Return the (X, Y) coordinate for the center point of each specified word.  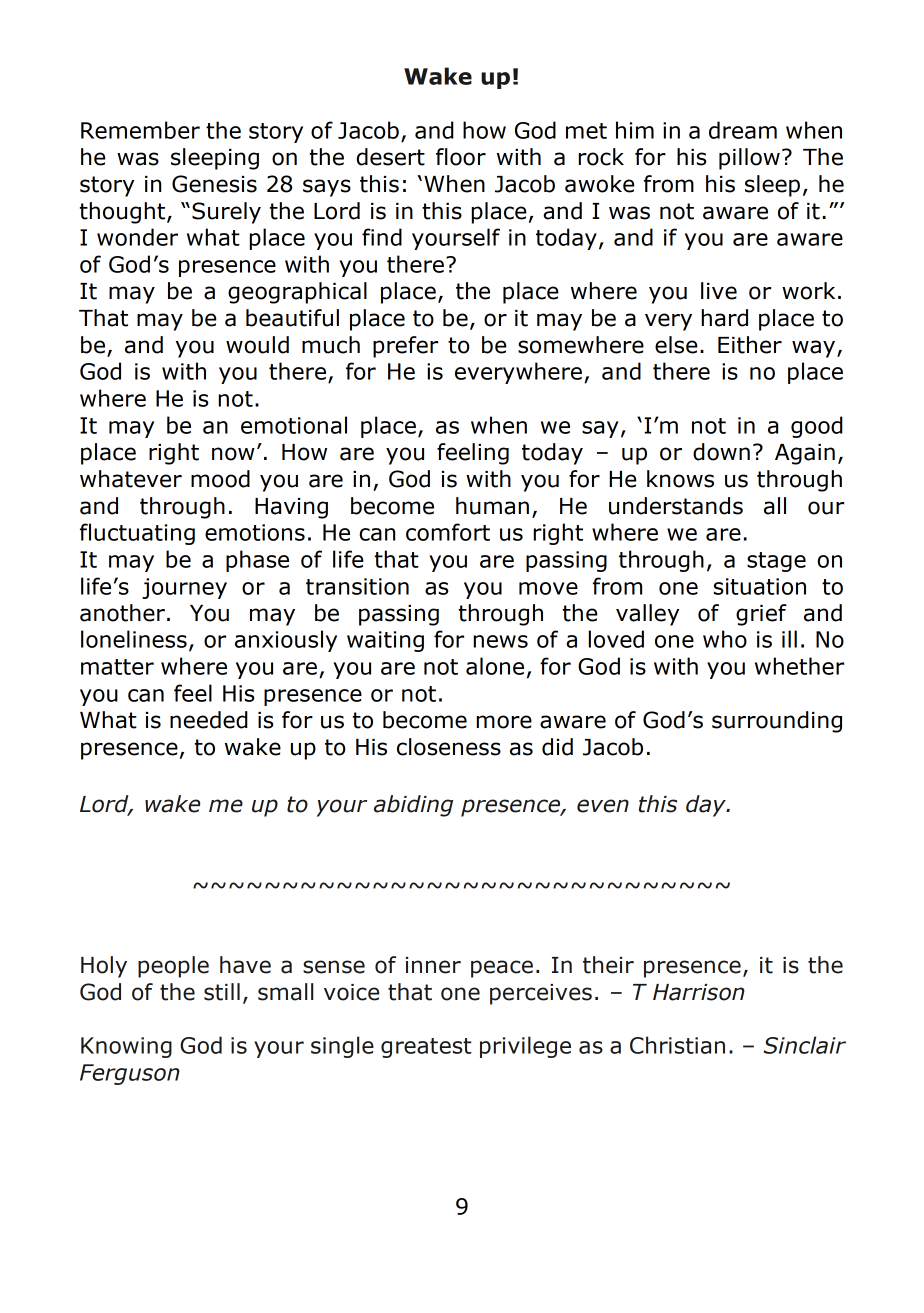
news (500, 641)
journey (184, 588)
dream (743, 130)
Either (750, 345)
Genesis (214, 184)
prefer (405, 347)
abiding (413, 806)
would (257, 345)
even (603, 806)
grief (761, 615)
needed (209, 720)
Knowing (126, 1047)
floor (461, 157)
